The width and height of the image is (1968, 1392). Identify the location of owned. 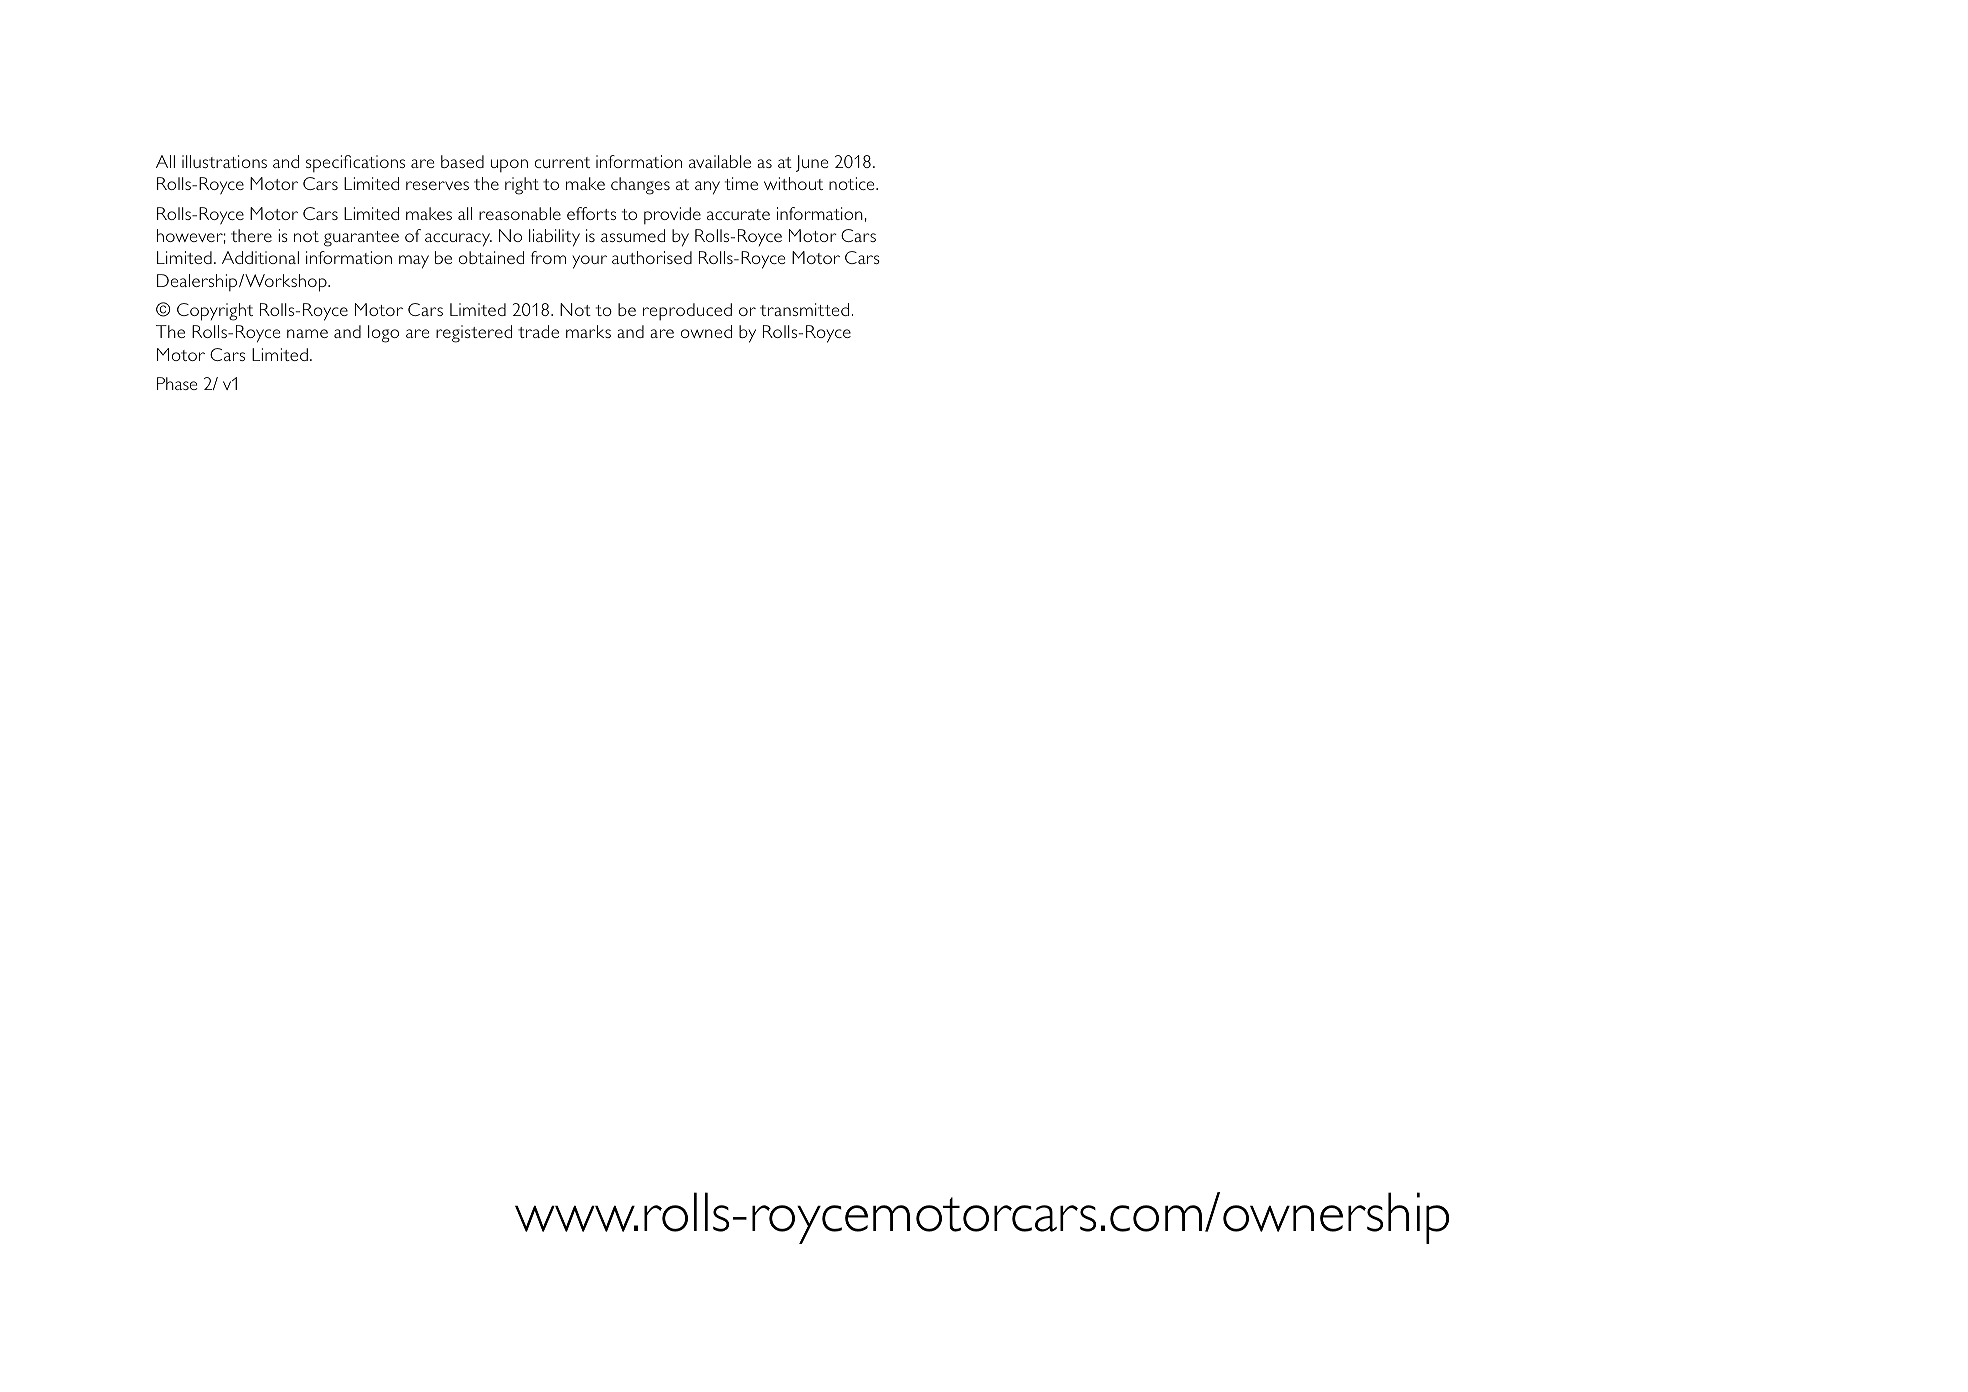
(706, 331).
